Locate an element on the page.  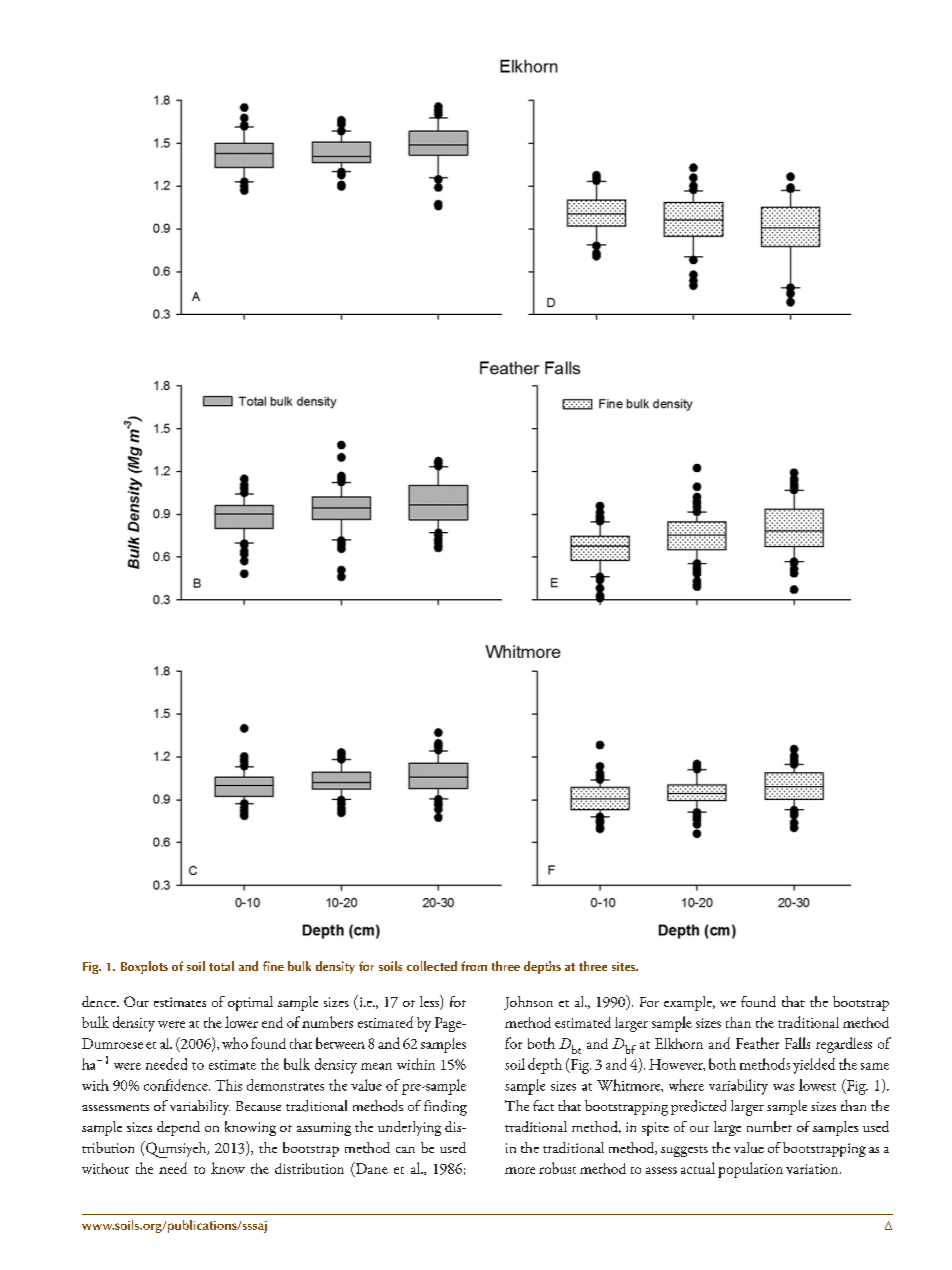
sites is located at coordinates (625, 966).
